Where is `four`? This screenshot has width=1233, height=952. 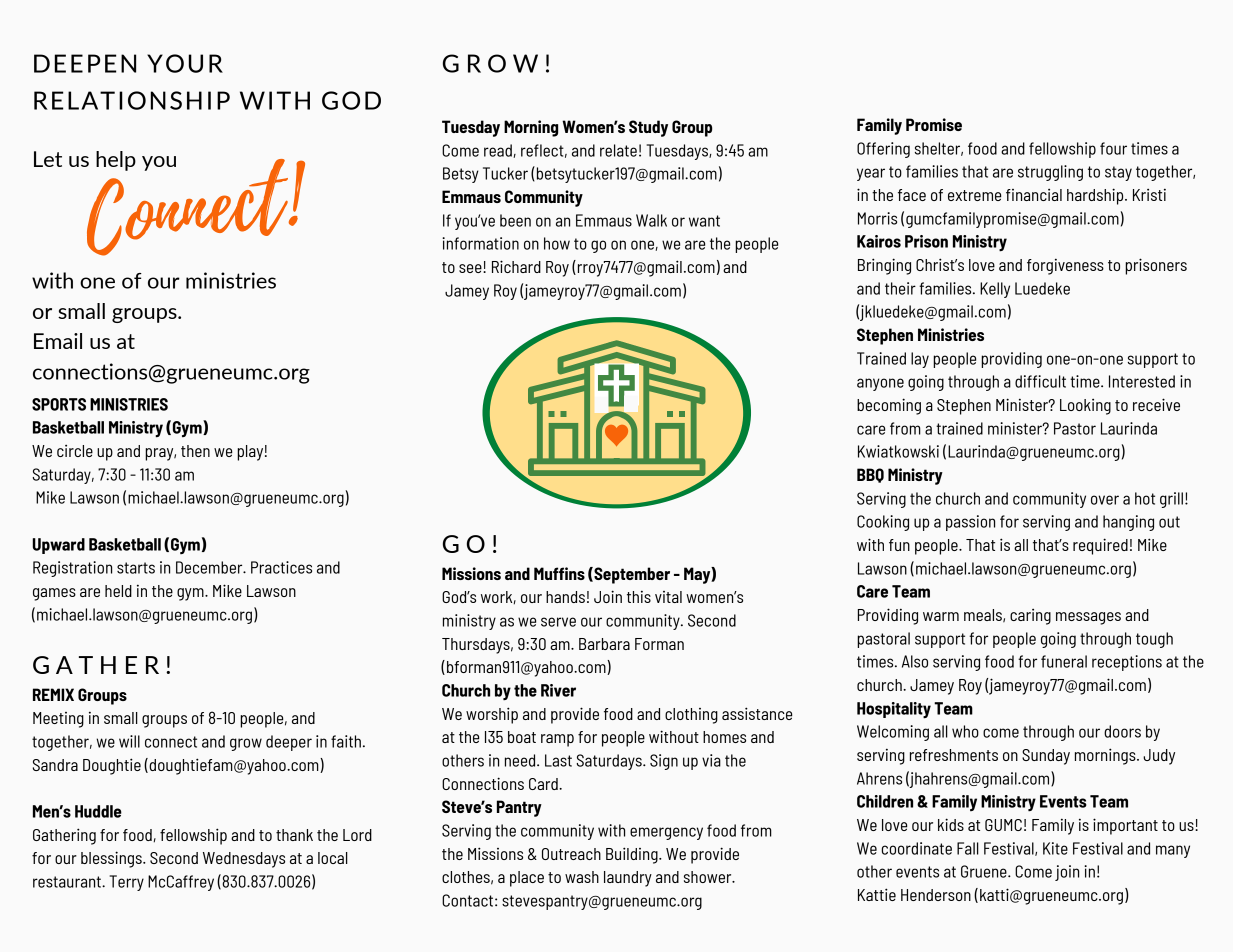
four is located at coordinates (1113, 148).
